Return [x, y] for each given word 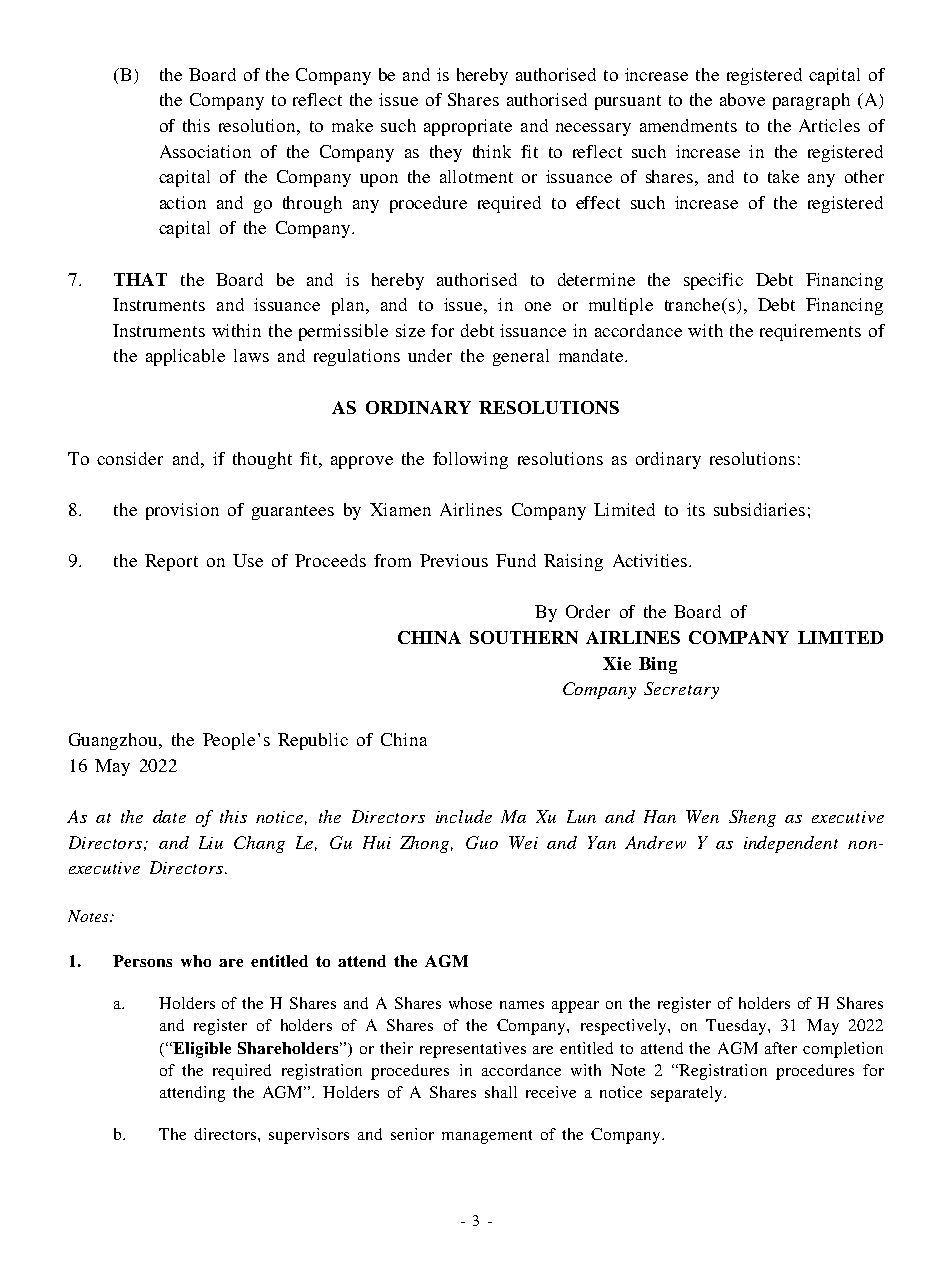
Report [171, 562]
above [742, 99]
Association [205, 151]
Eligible [200, 1050]
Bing [658, 665]
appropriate [468, 127]
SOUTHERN [524, 637]
